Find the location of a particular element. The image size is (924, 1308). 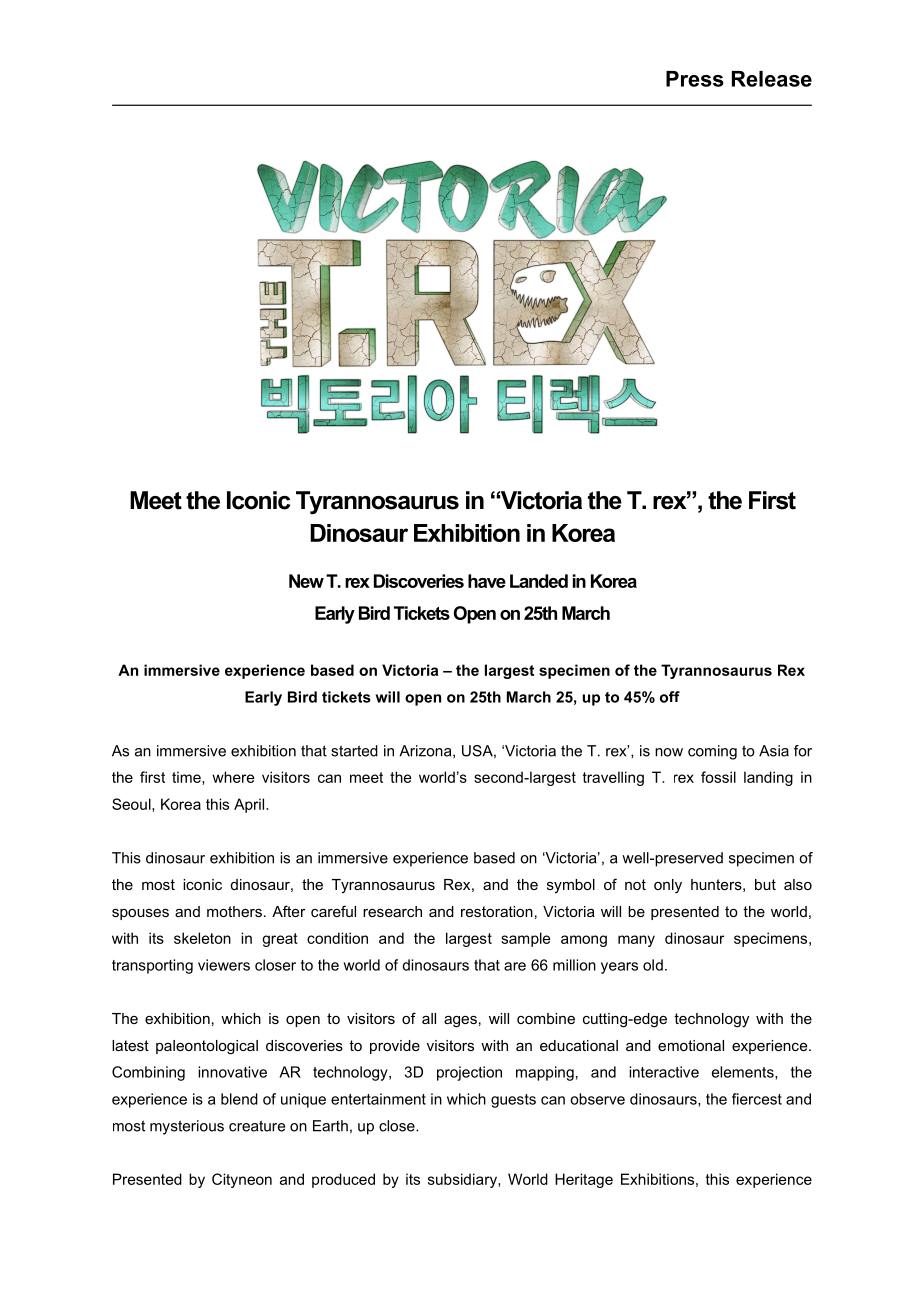

Arizona is located at coordinates (426, 751).
